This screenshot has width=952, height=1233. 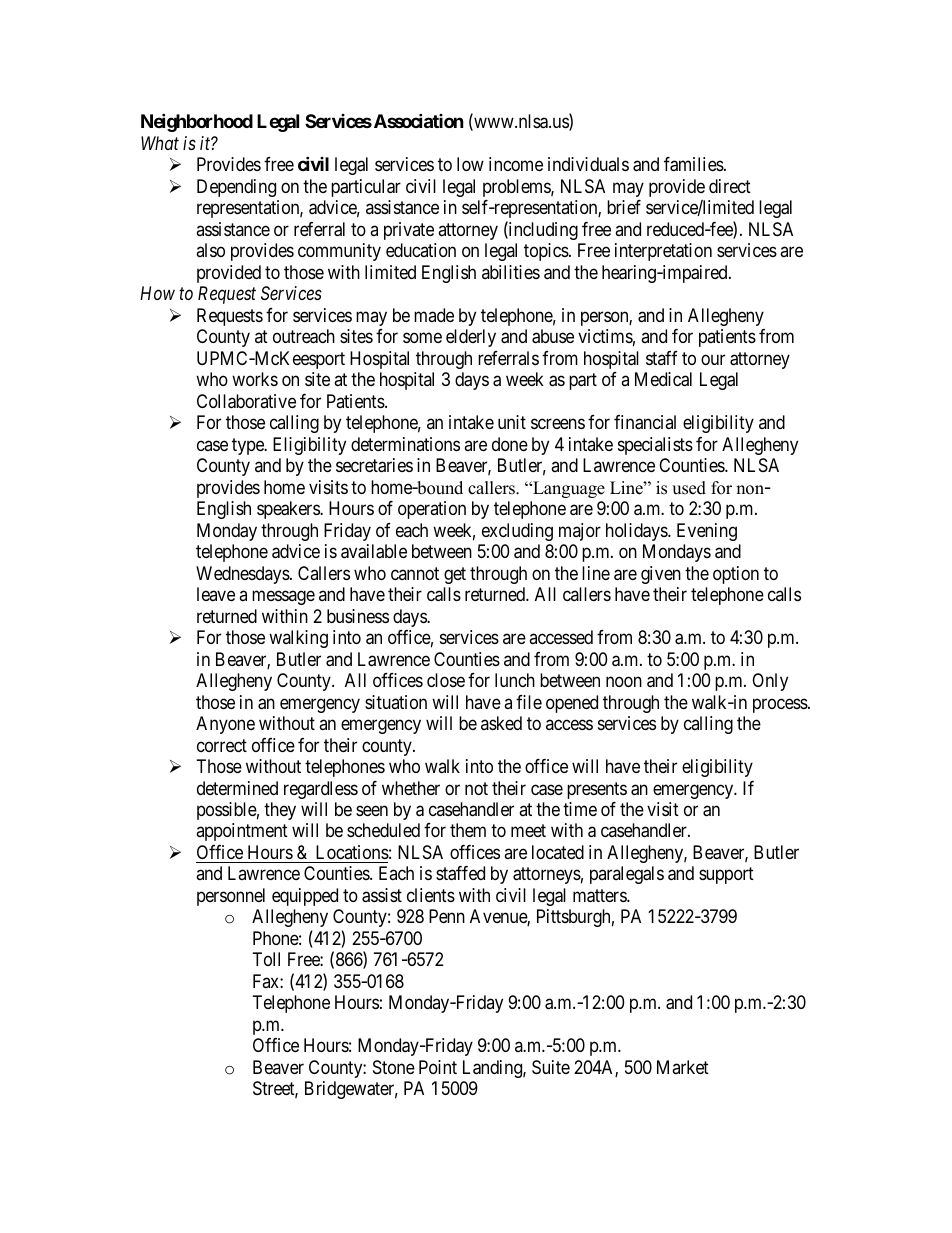 I want to click on Neighborhood, so click(x=197, y=123).
